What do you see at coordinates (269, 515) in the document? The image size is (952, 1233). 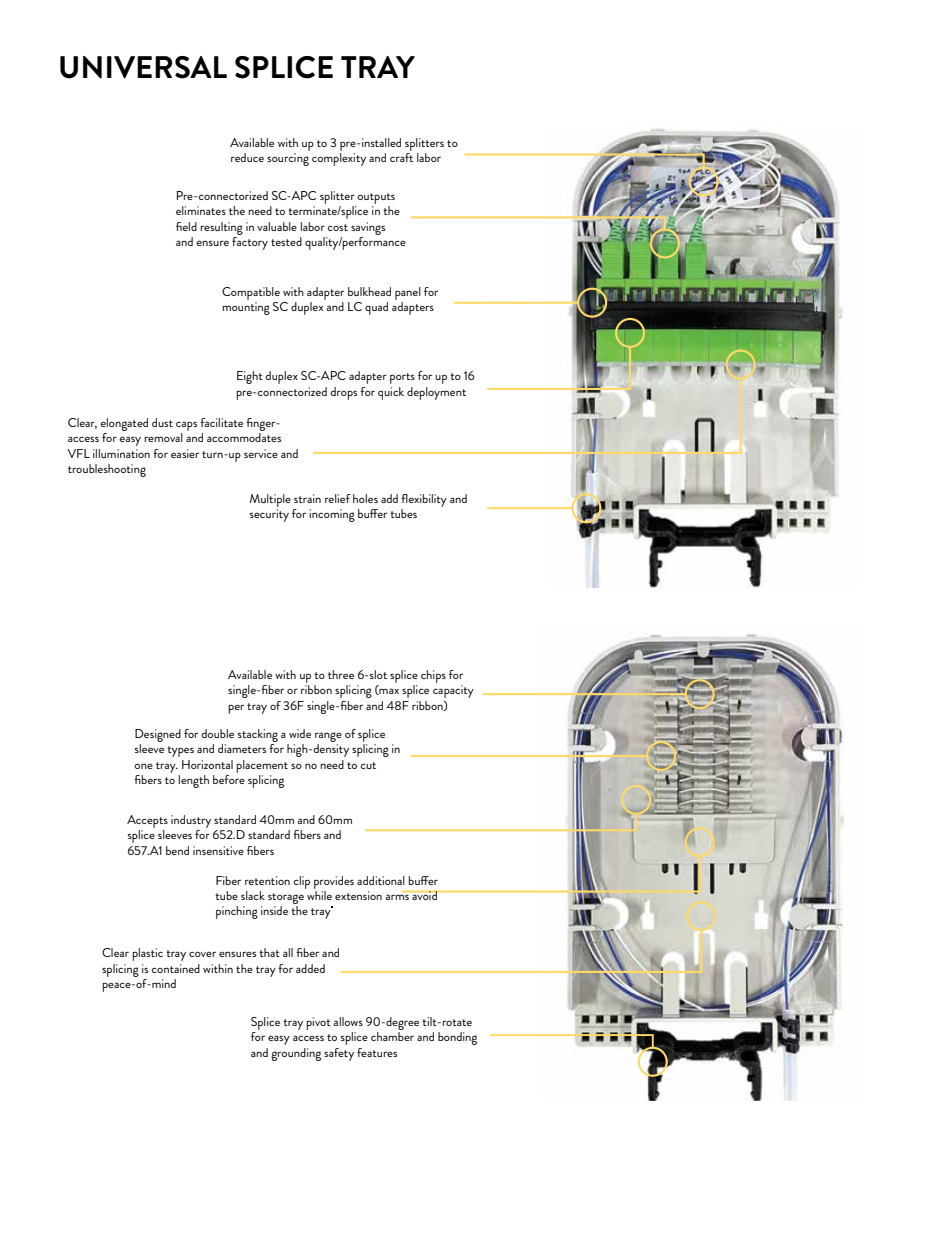 I see `security` at bounding box center [269, 515].
